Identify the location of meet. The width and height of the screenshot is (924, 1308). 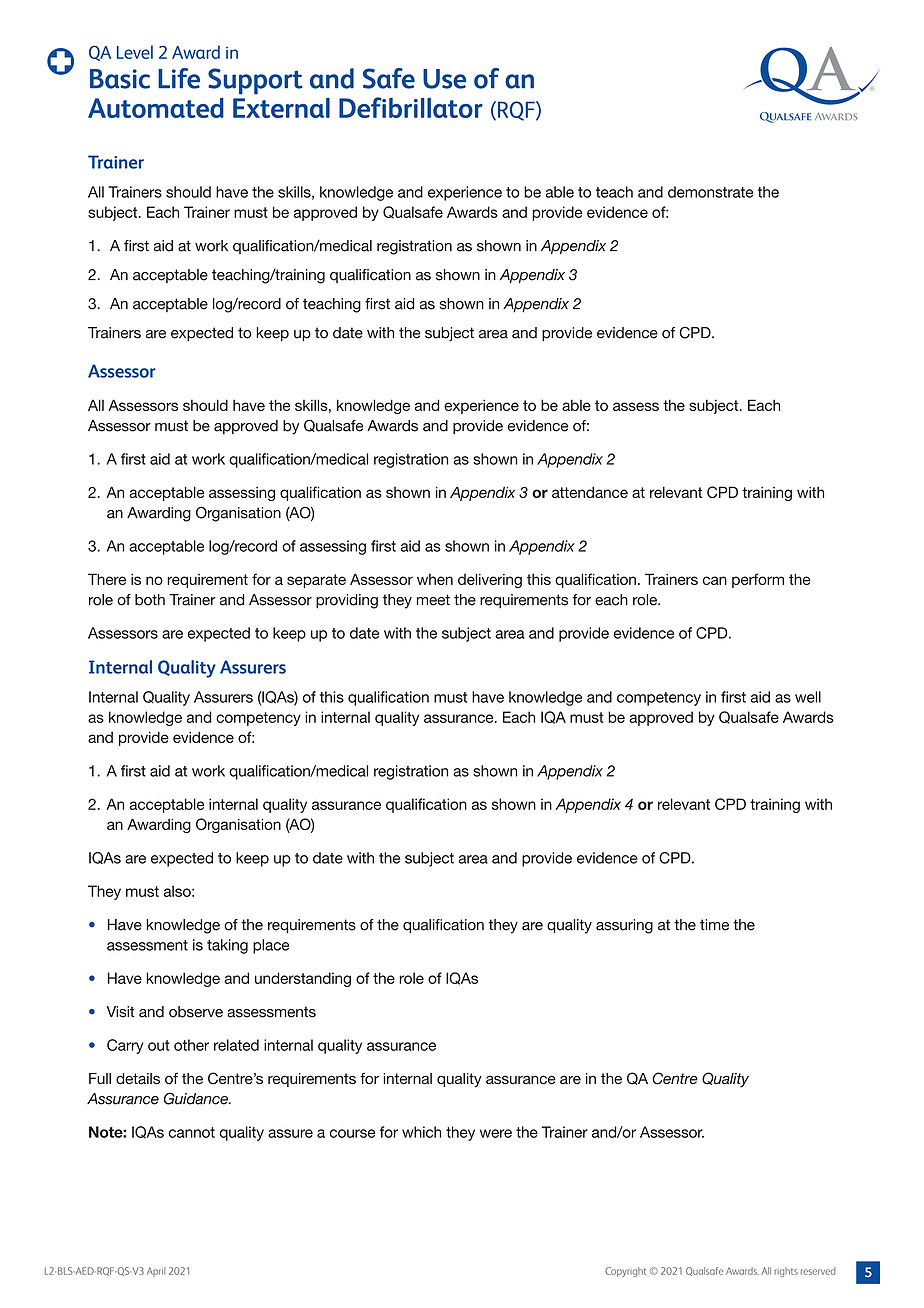
(433, 600).
